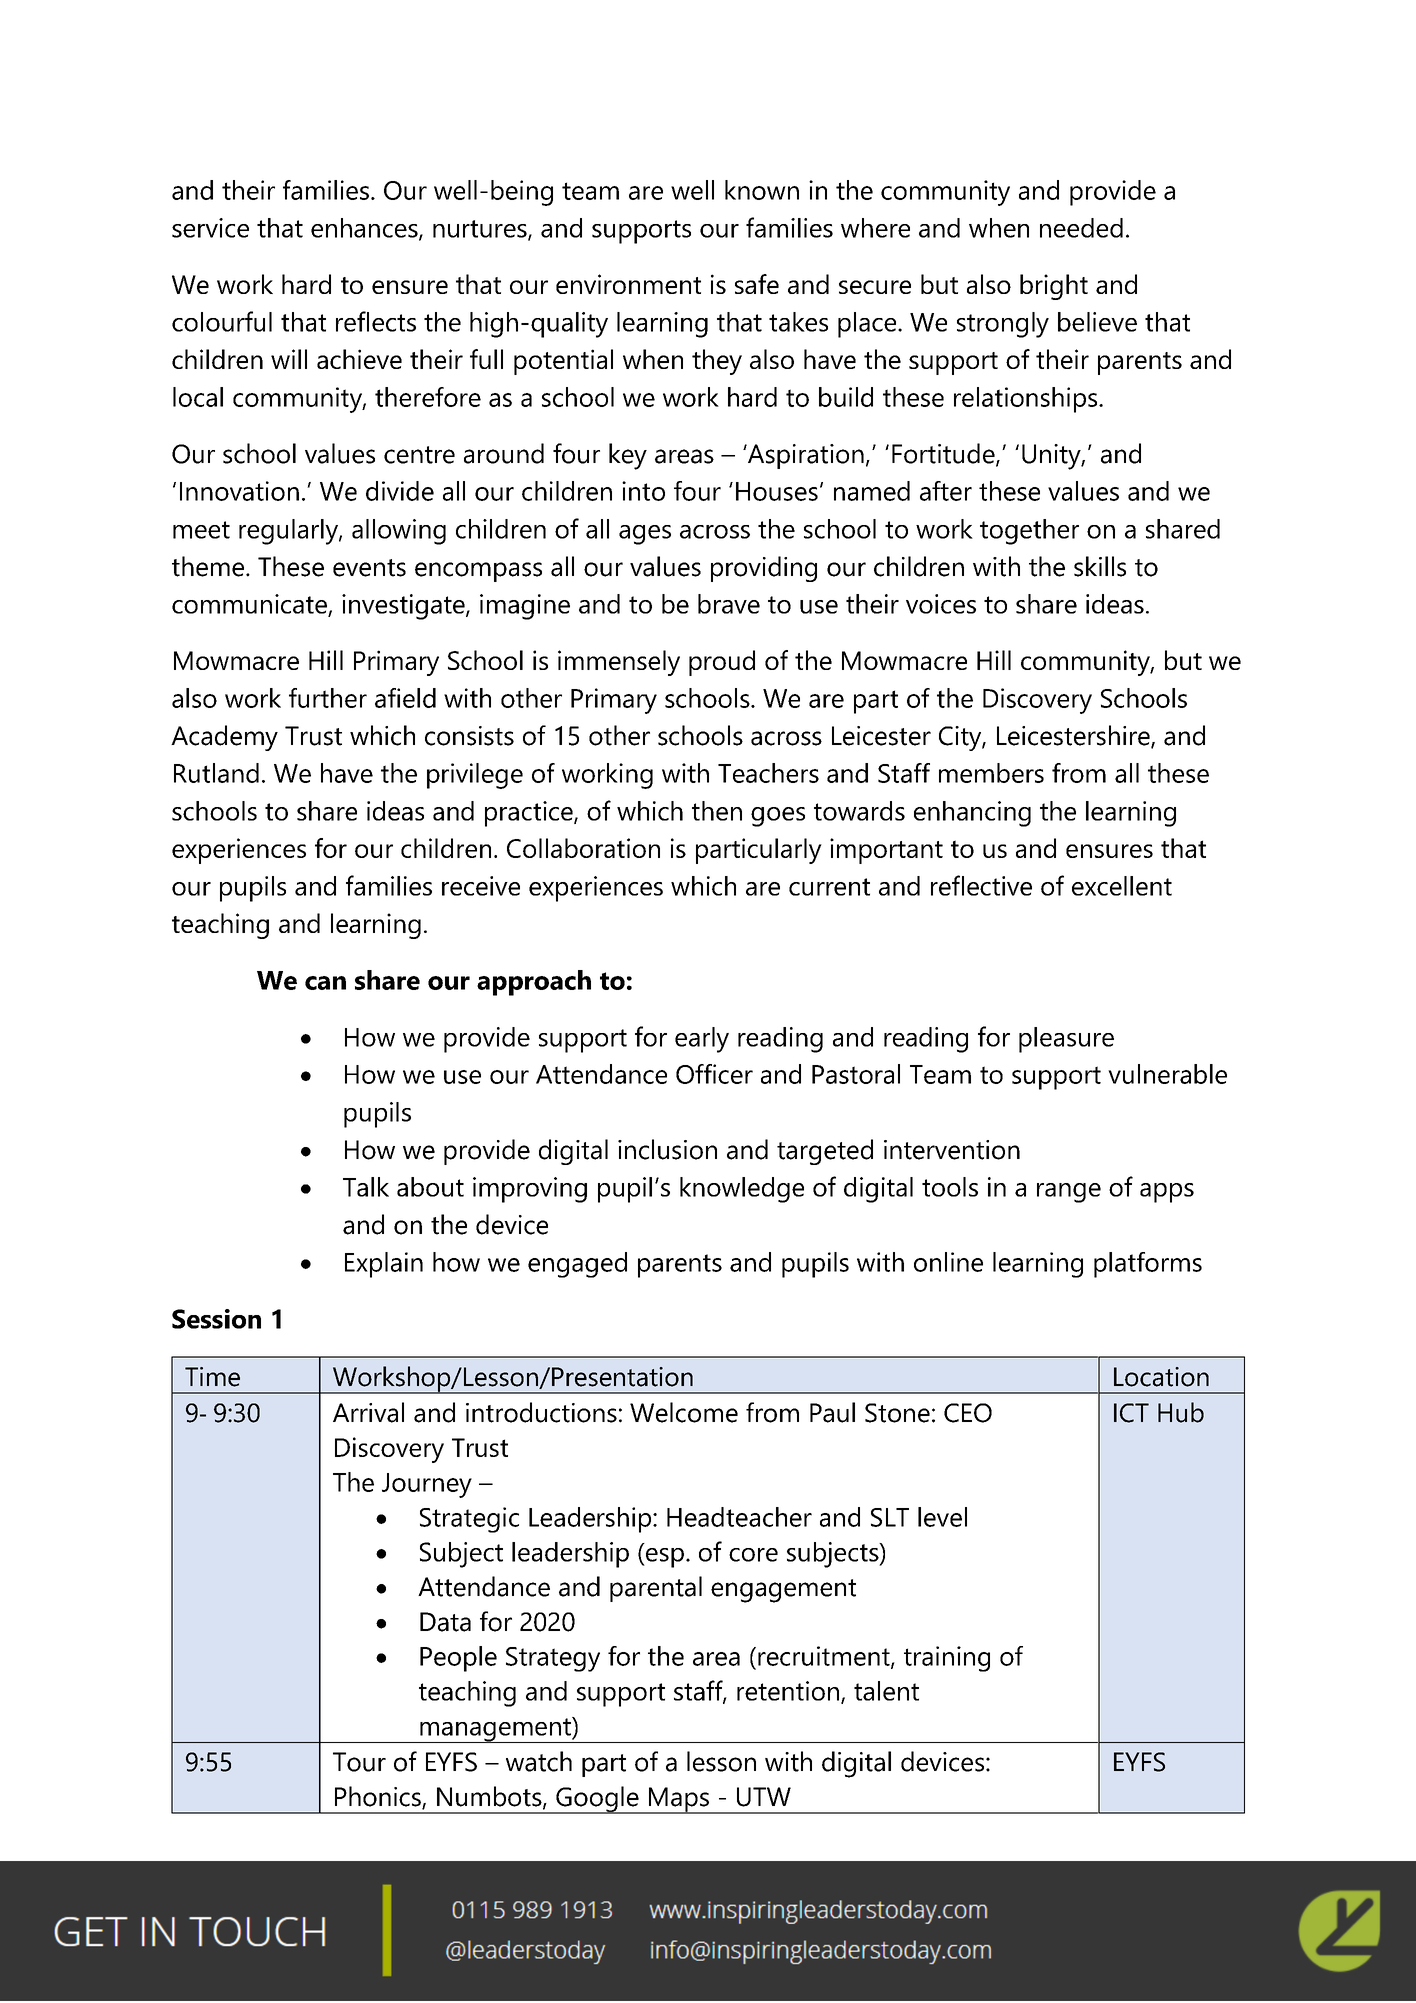 The width and height of the screenshot is (1416, 2003). Describe the element at coordinates (1131, 1413) in the screenshot. I see `ICT` at that location.
